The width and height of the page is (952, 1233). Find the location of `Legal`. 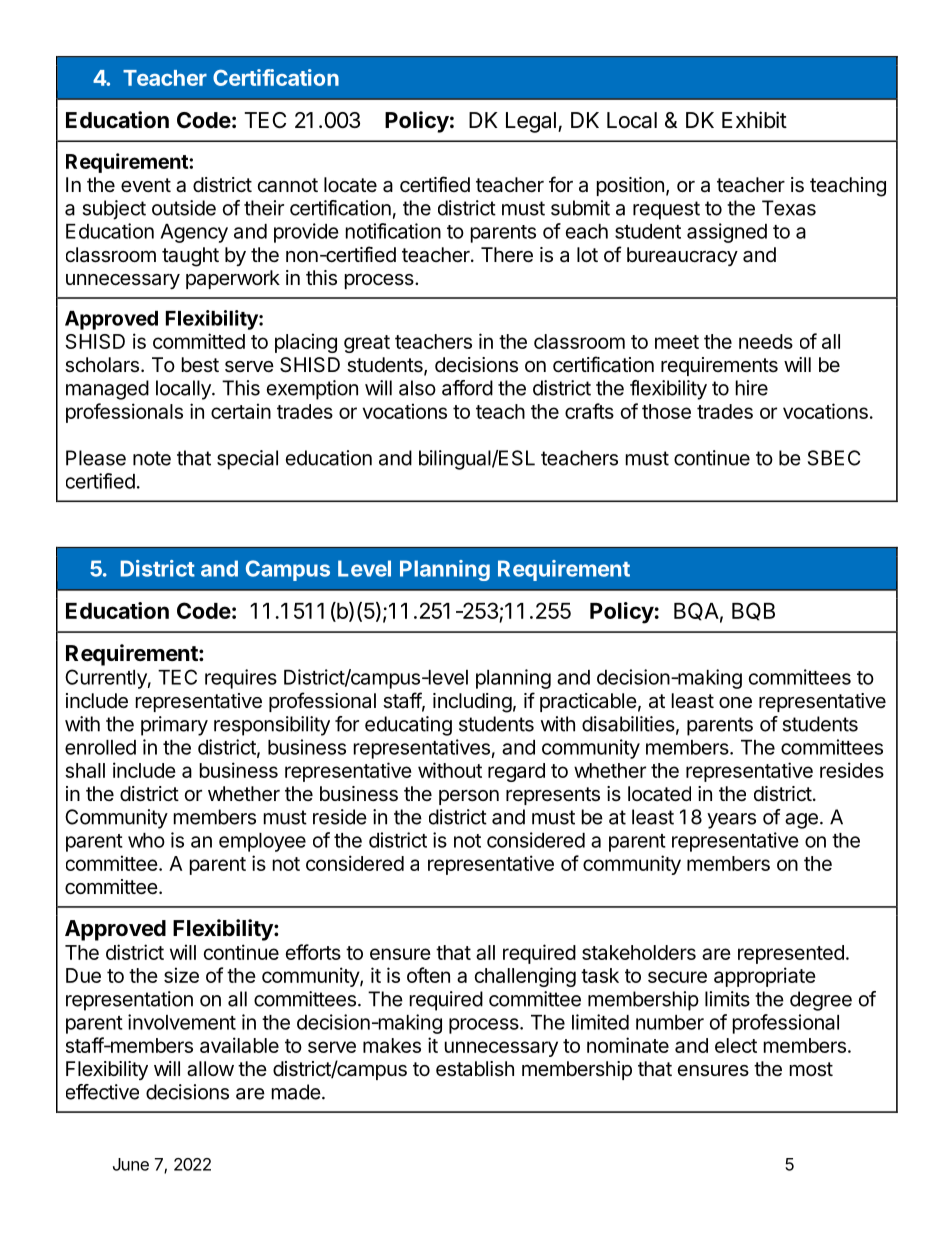

Legal is located at coordinates (531, 122).
